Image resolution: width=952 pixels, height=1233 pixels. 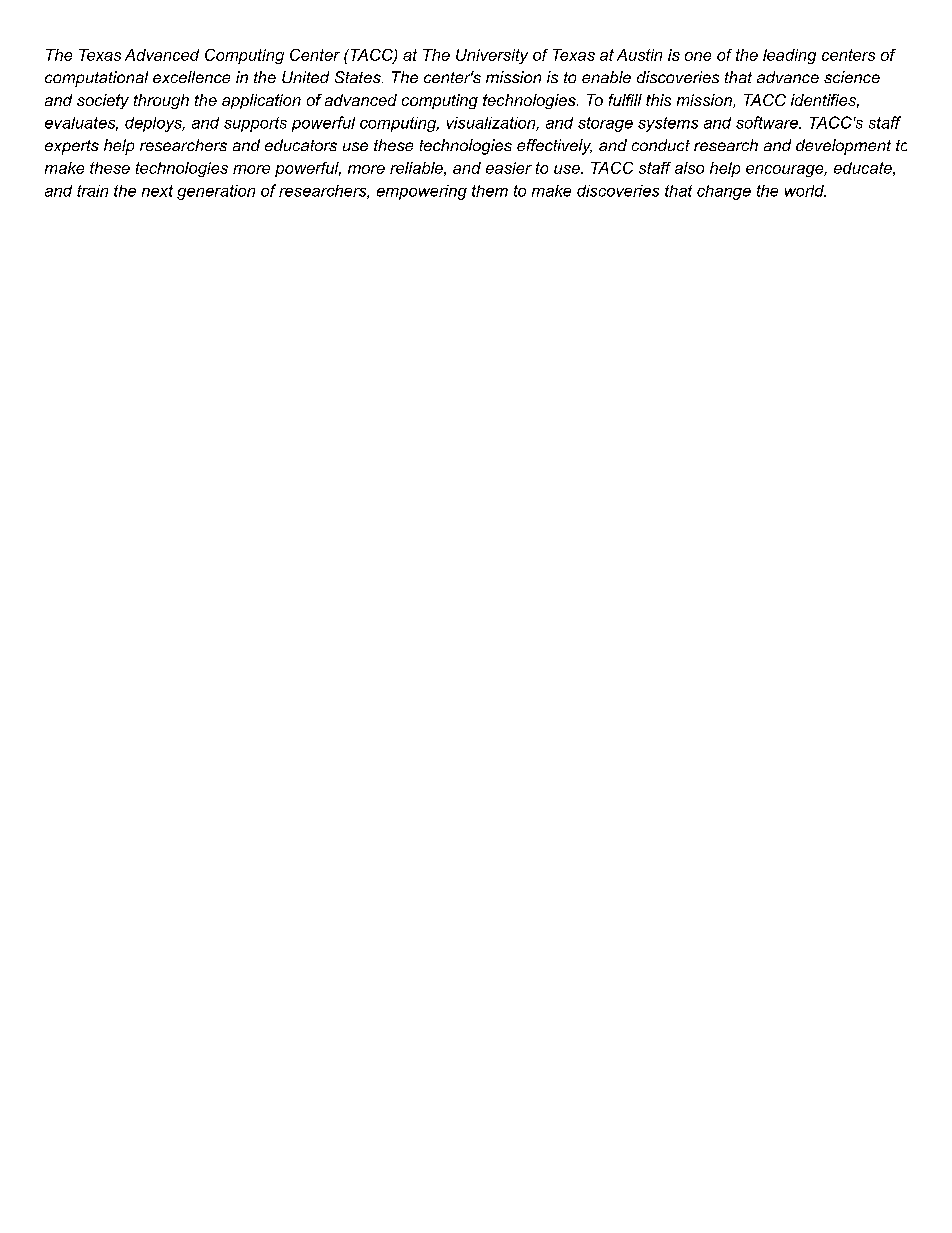 What do you see at coordinates (492, 56) in the screenshot?
I see `University` at bounding box center [492, 56].
